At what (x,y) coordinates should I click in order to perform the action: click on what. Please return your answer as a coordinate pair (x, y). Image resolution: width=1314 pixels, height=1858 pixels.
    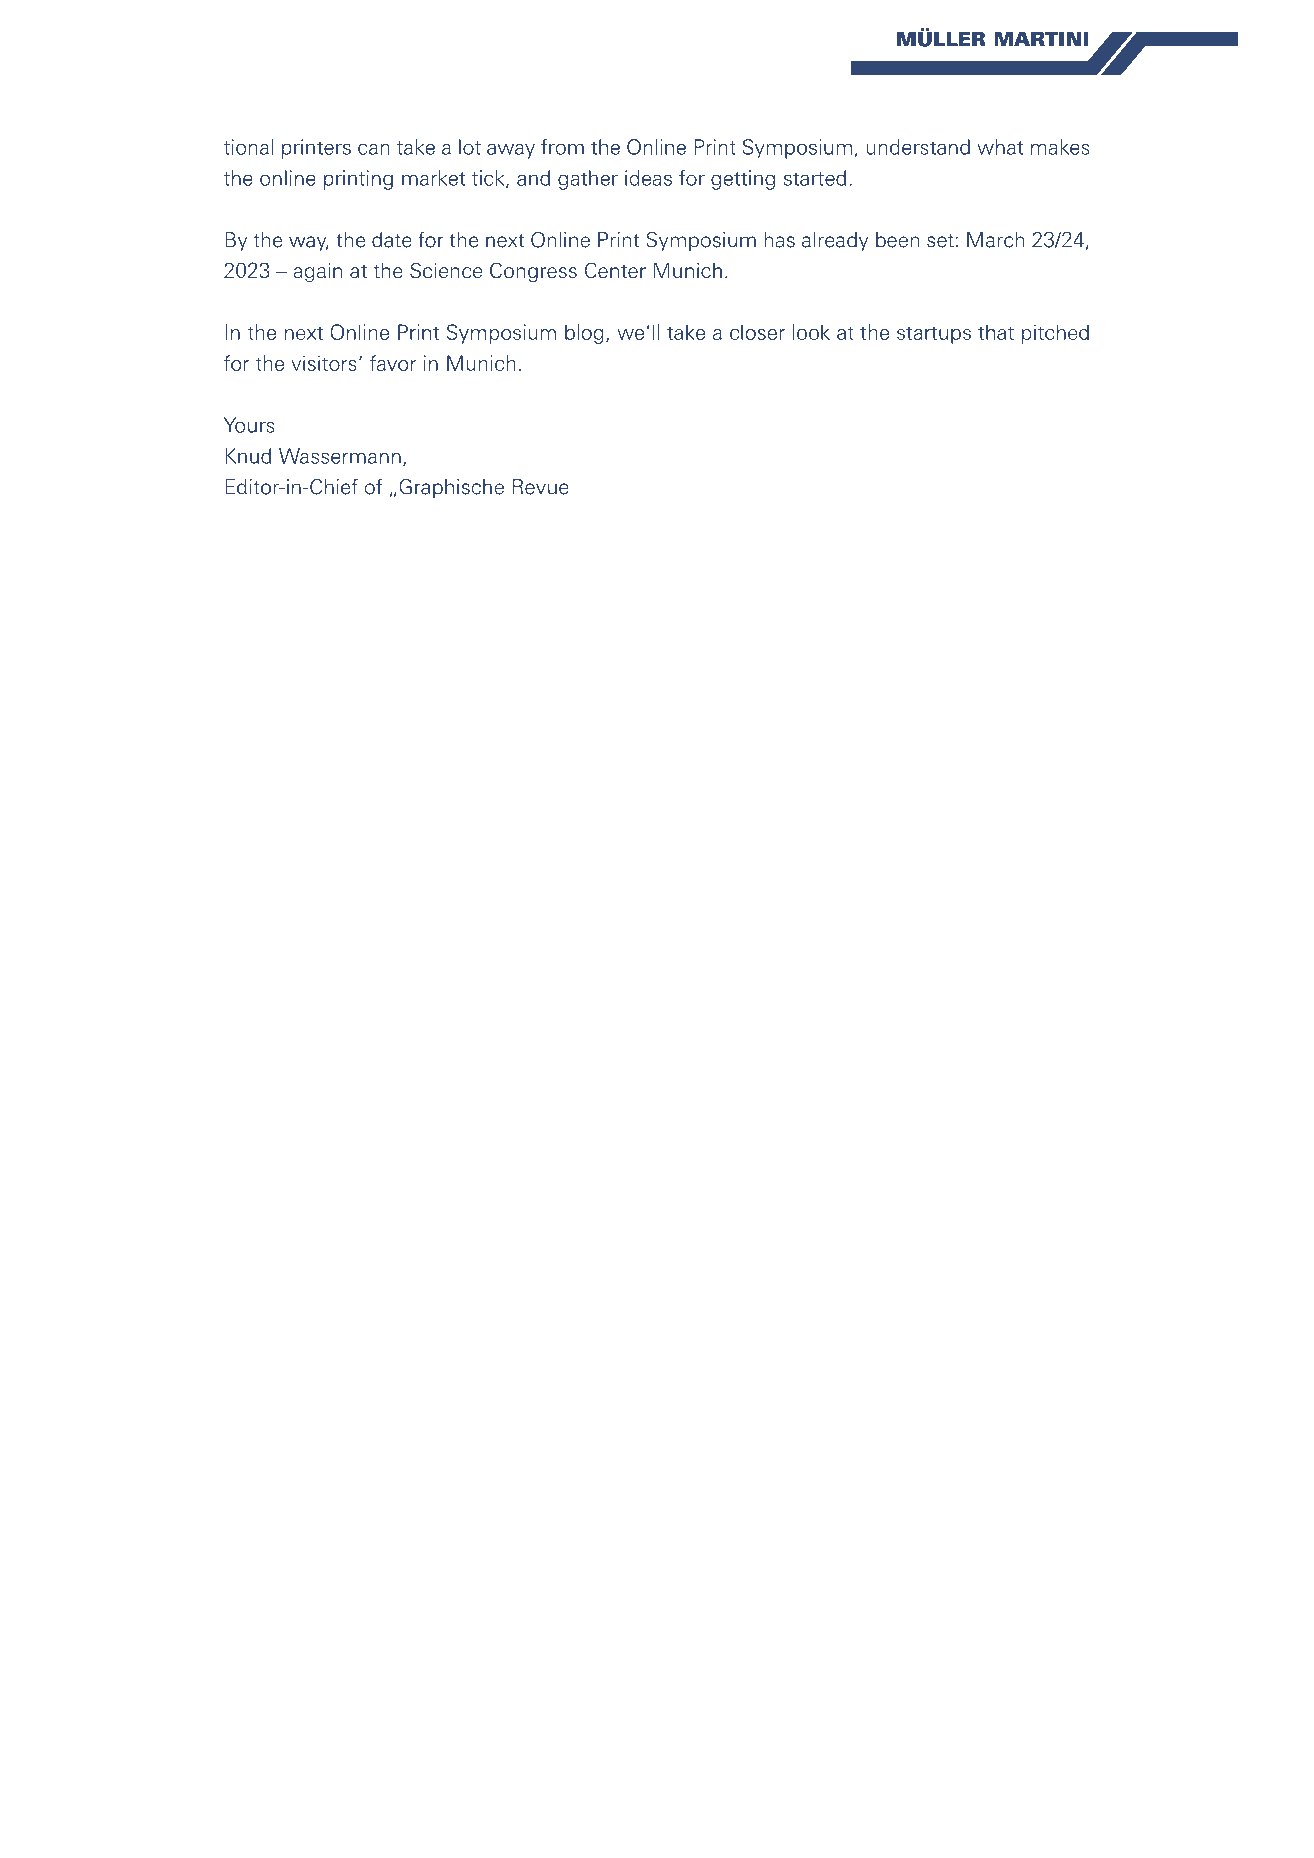
    Looking at the image, I should click on (1000, 147).
